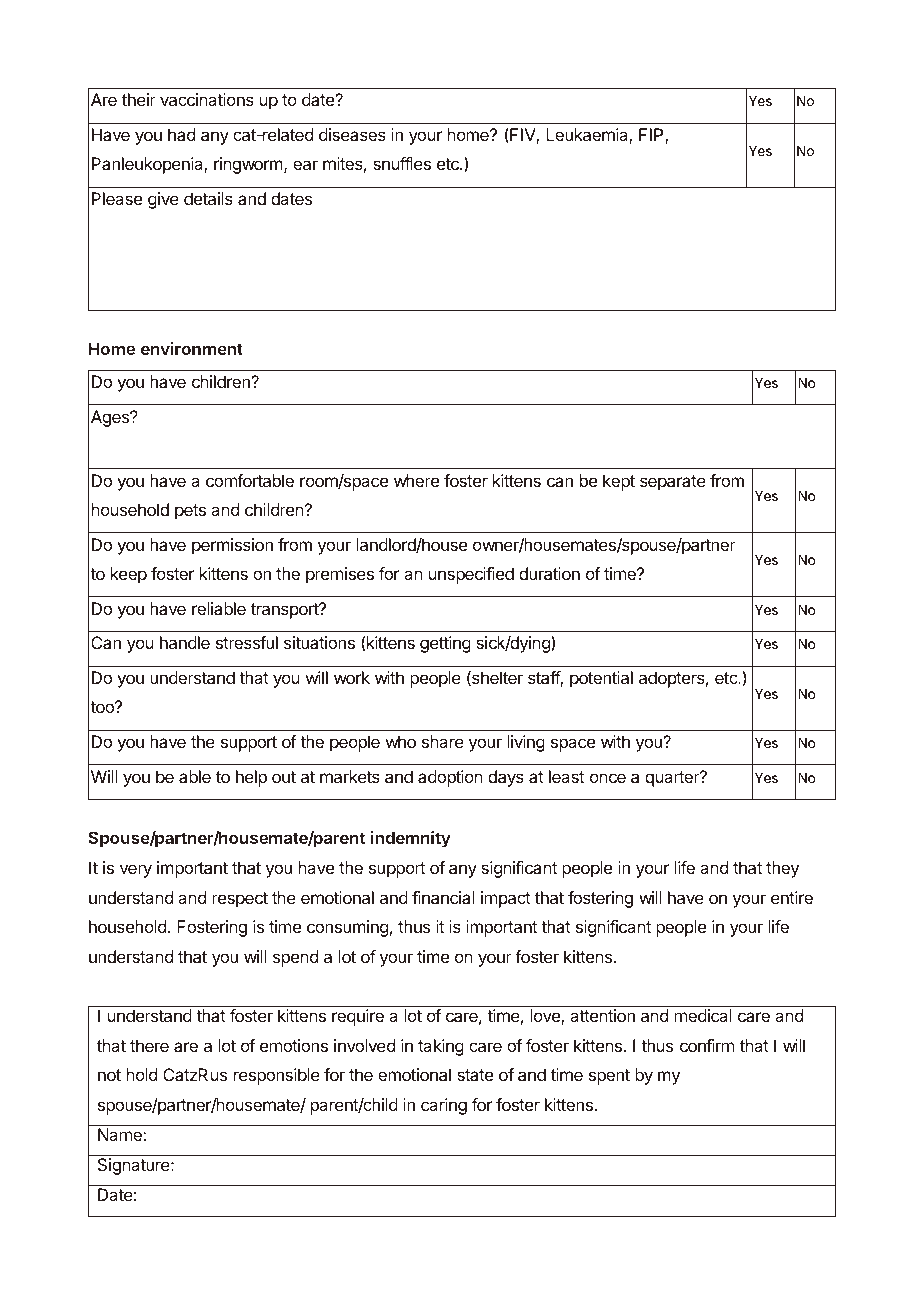  Describe the element at coordinates (352, 134) in the screenshot. I see `diseases` at that location.
